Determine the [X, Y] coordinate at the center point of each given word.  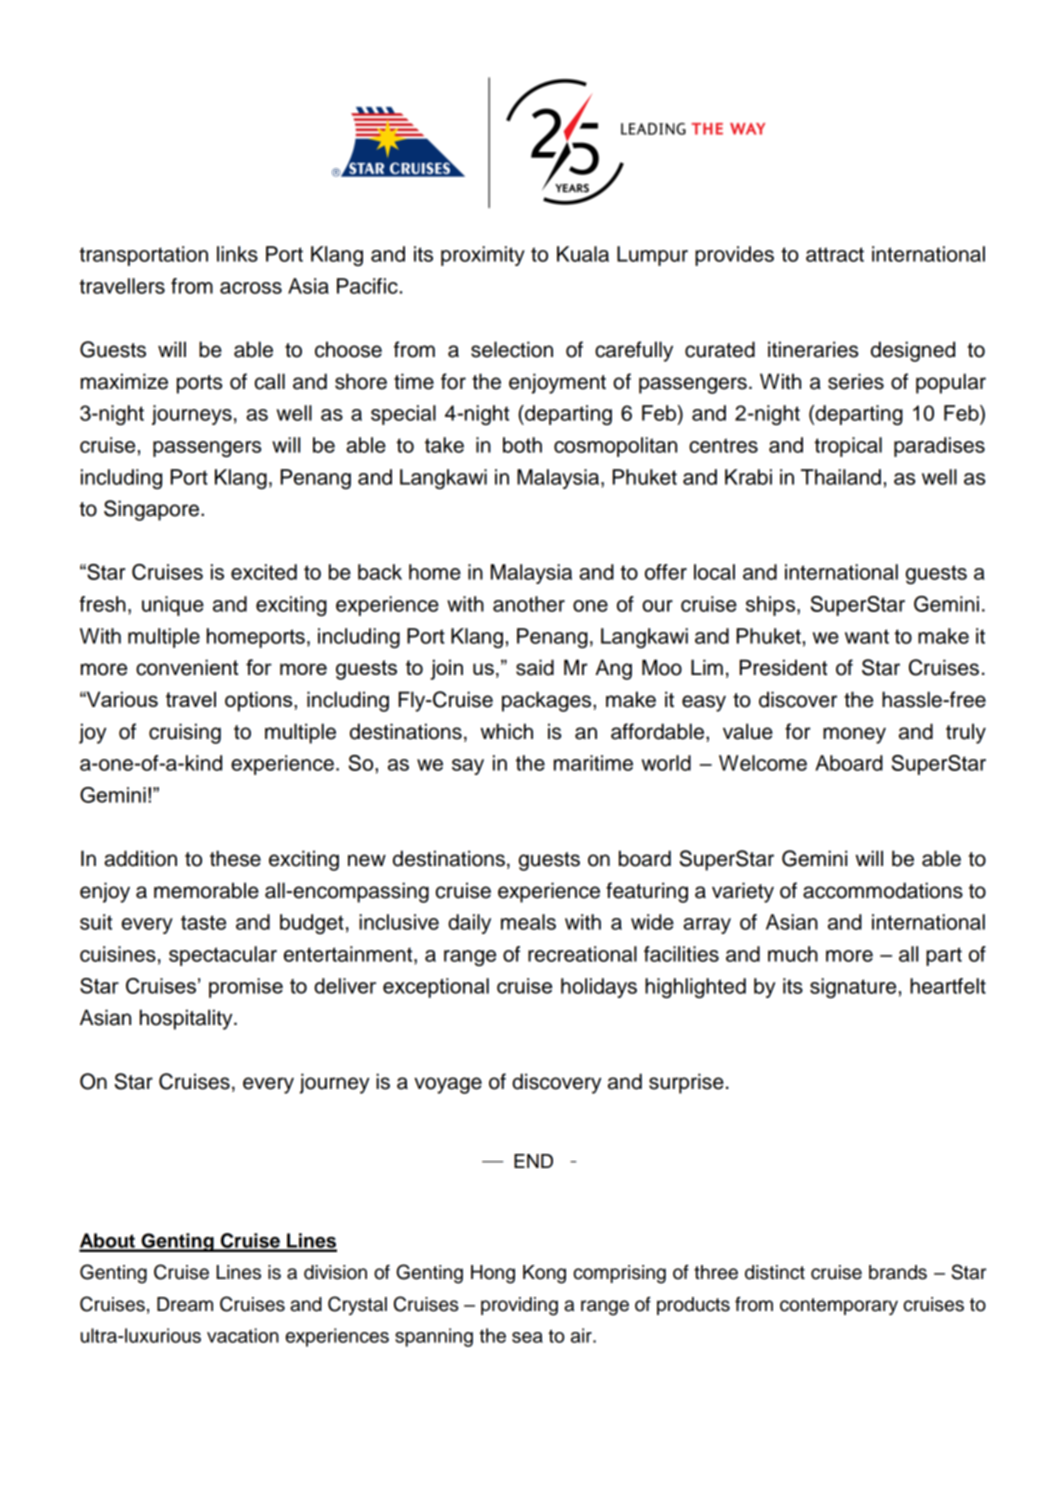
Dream [185, 1304]
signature [853, 988]
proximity [483, 256]
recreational [582, 954]
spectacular [223, 956]
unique [173, 606]
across [251, 288]
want [867, 636]
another [529, 604]
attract [835, 254]
